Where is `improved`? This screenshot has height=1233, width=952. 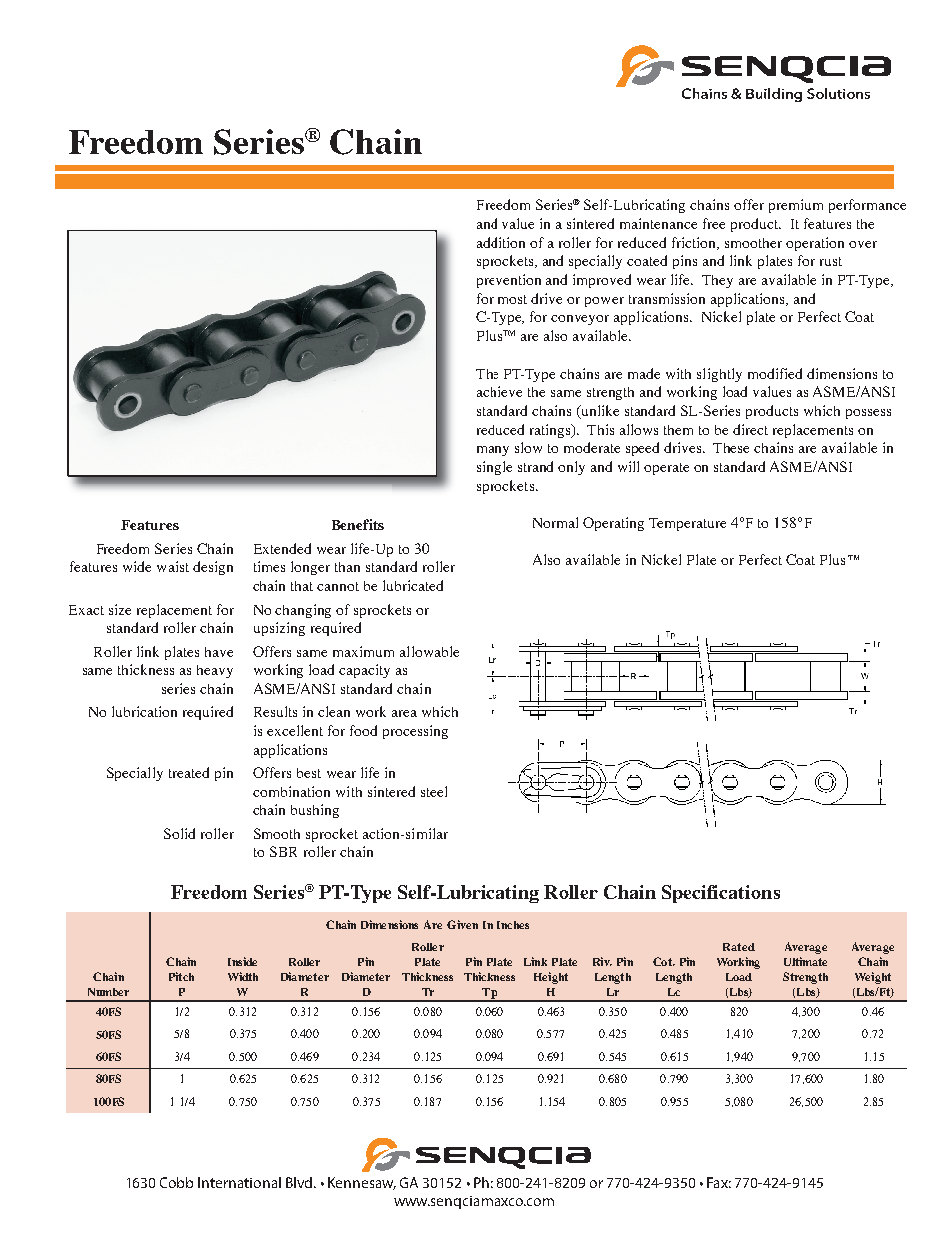 improved is located at coordinates (602, 281).
